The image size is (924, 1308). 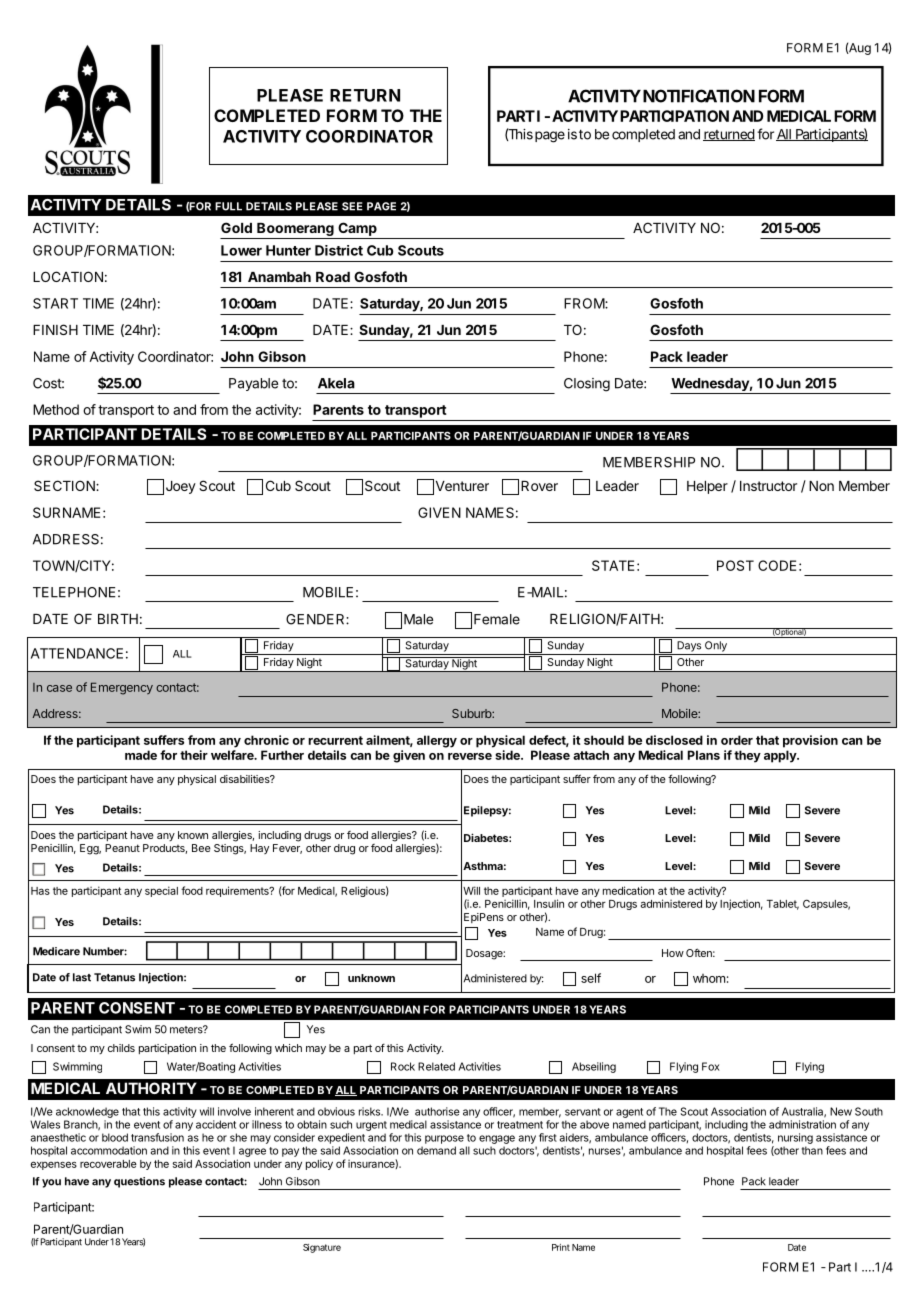 I want to click on Insulin, so click(x=549, y=903).
